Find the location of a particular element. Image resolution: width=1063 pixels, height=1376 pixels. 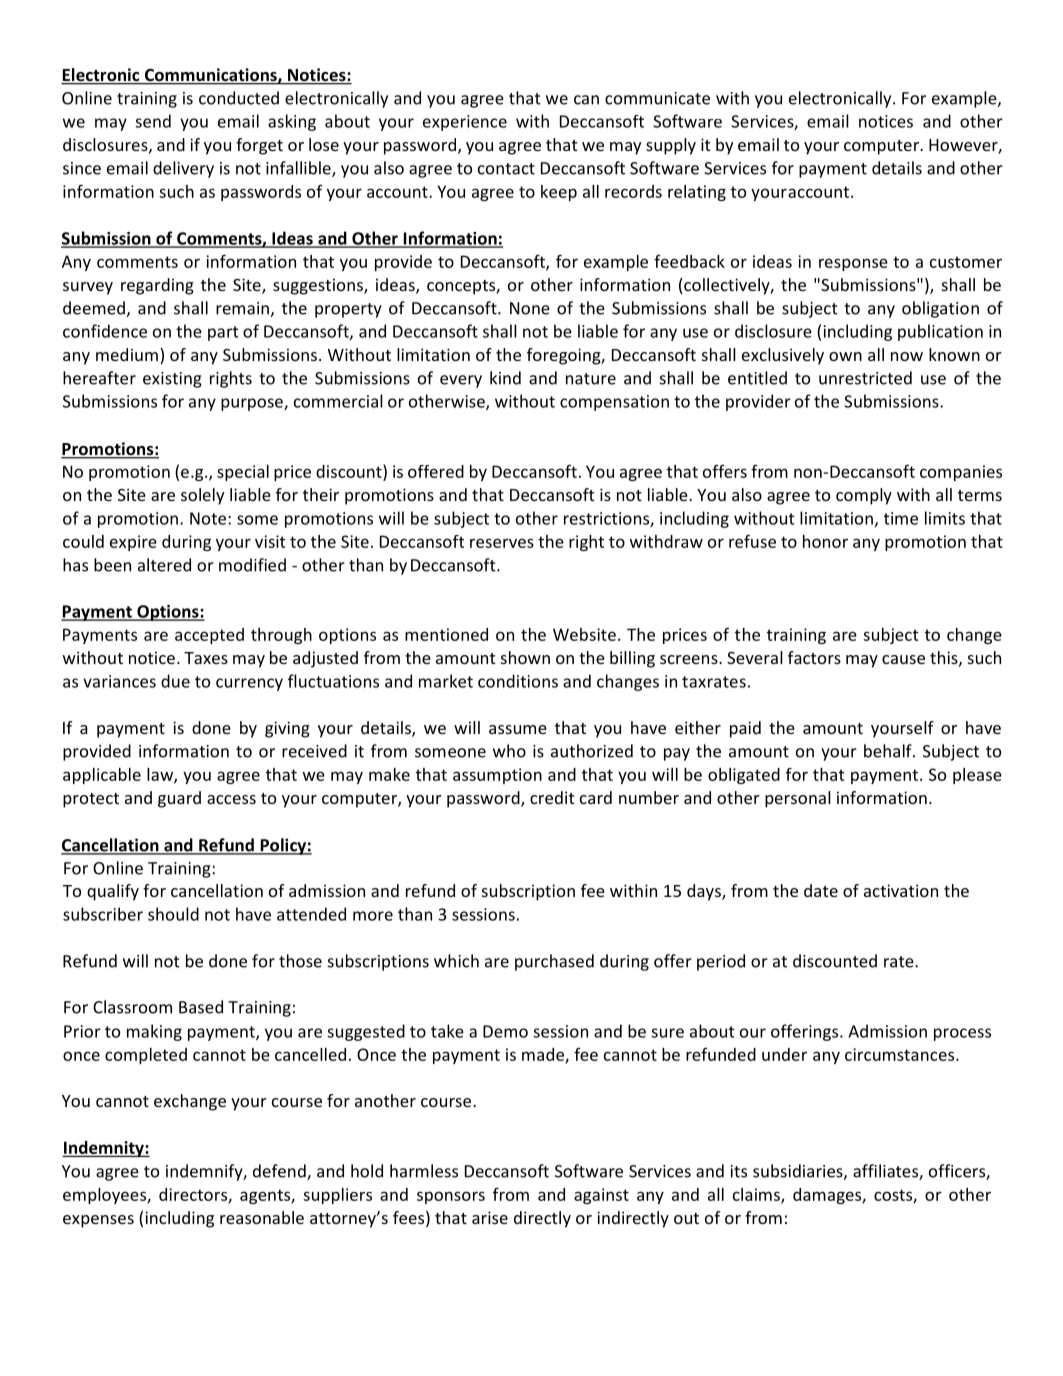

Taxes is located at coordinates (206, 658).
